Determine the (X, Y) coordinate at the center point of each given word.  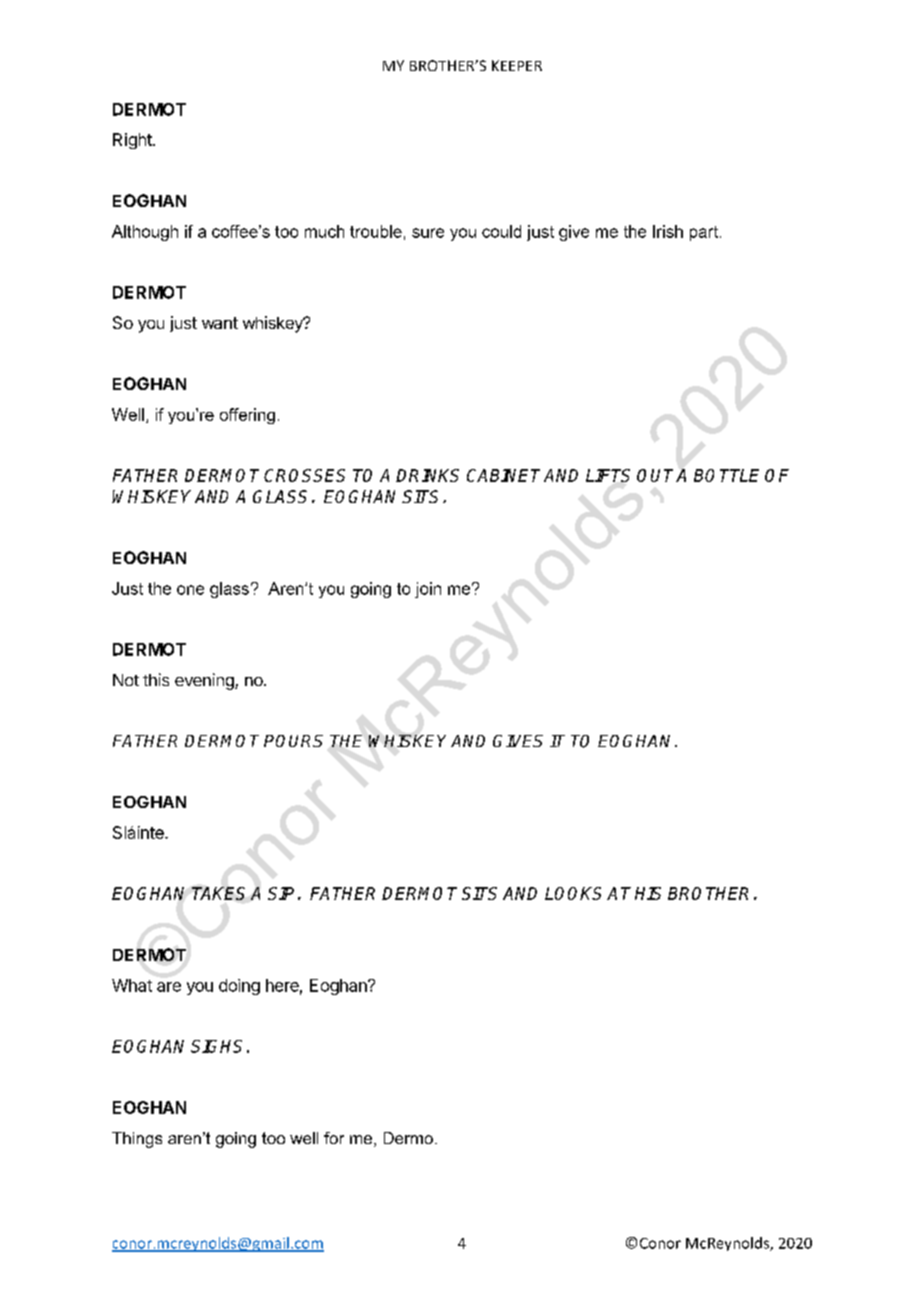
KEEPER (517, 65)
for (334, 1138)
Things (137, 1140)
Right (133, 141)
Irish (668, 231)
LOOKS (573, 893)
